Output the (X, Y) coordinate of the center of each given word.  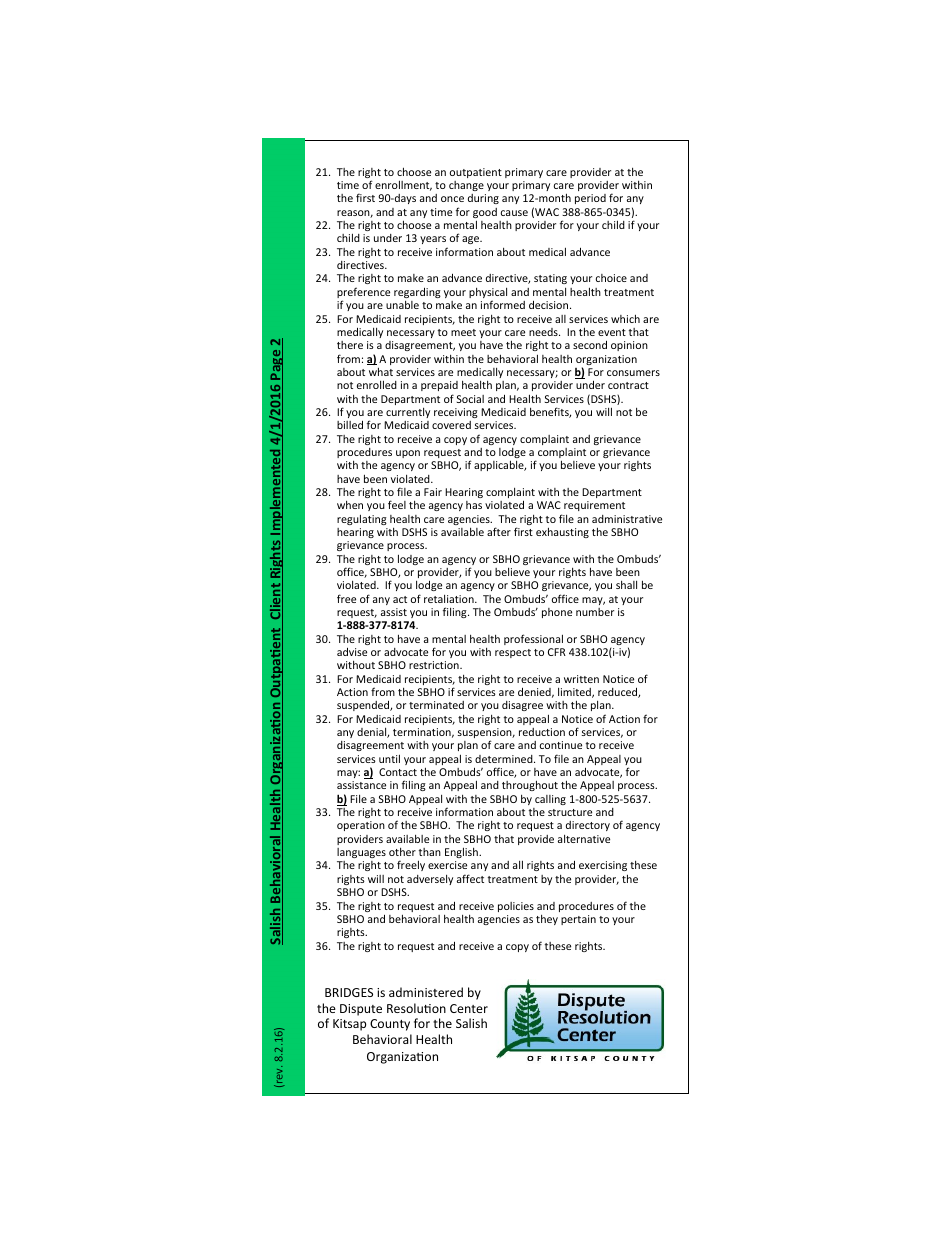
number (595, 612)
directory (588, 826)
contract (628, 385)
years (434, 242)
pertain (578, 920)
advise (352, 651)
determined (505, 759)
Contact (398, 772)
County (390, 1025)
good (485, 214)
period (590, 199)
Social (470, 399)
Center (469, 1008)
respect (513, 653)
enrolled (377, 384)
